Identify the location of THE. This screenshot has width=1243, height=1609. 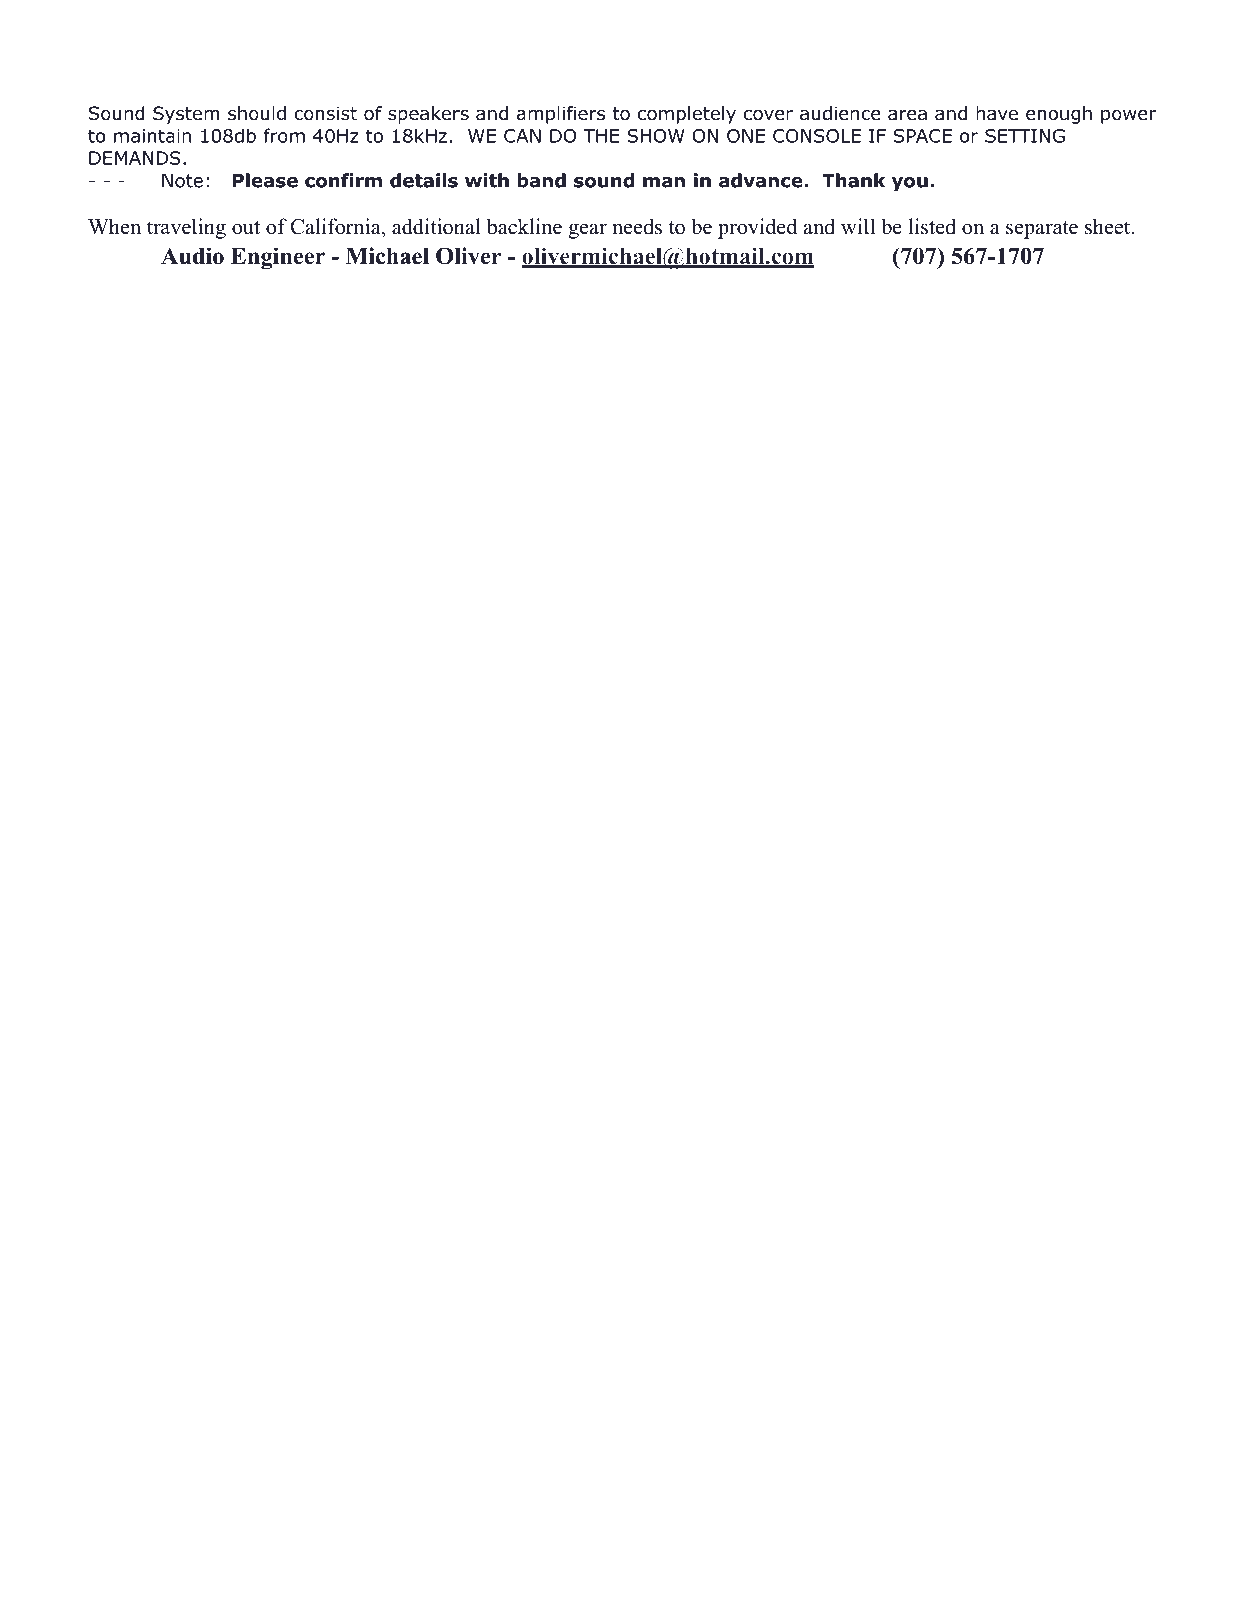
(601, 136).
